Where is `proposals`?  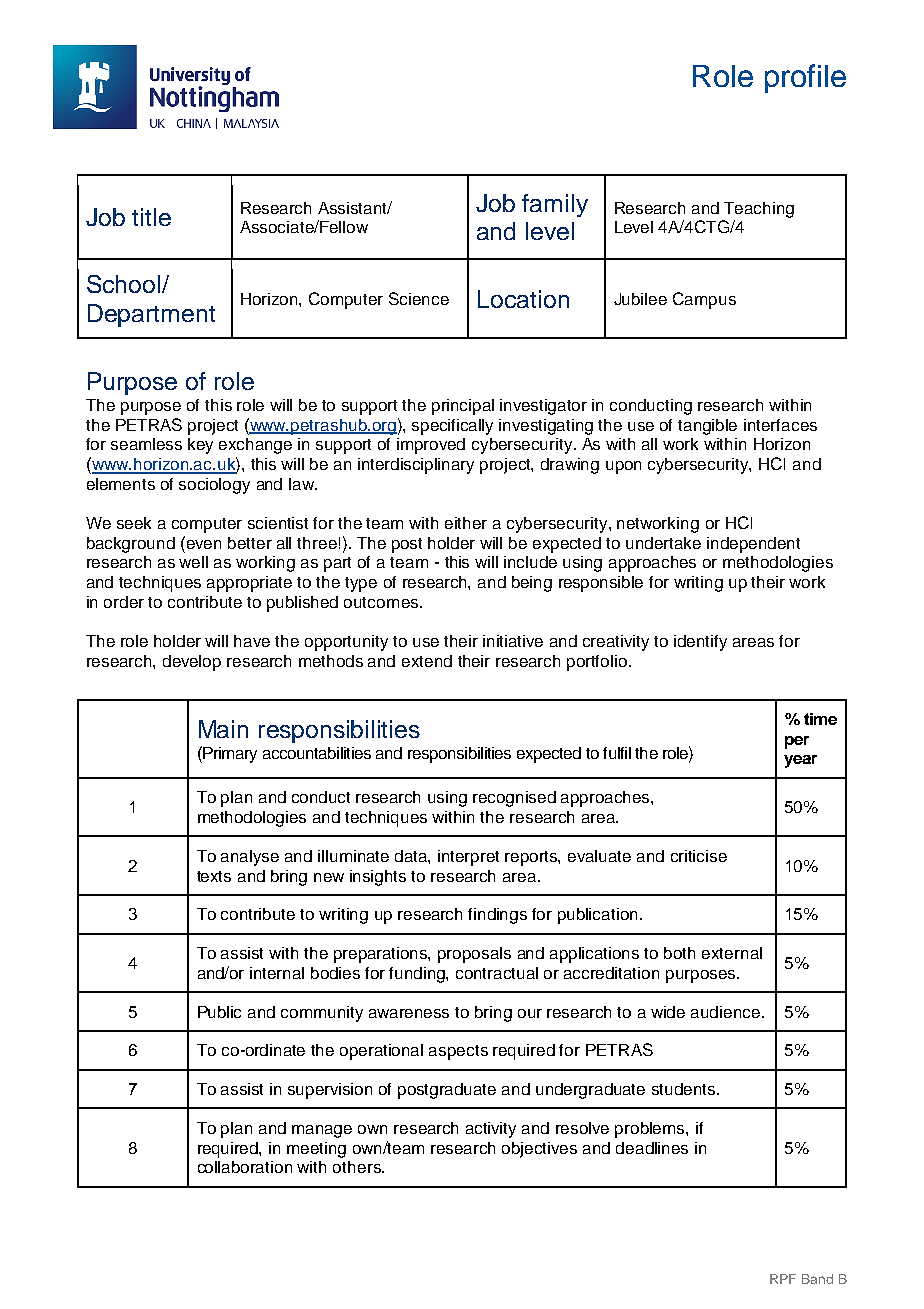 proposals is located at coordinates (474, 955).
